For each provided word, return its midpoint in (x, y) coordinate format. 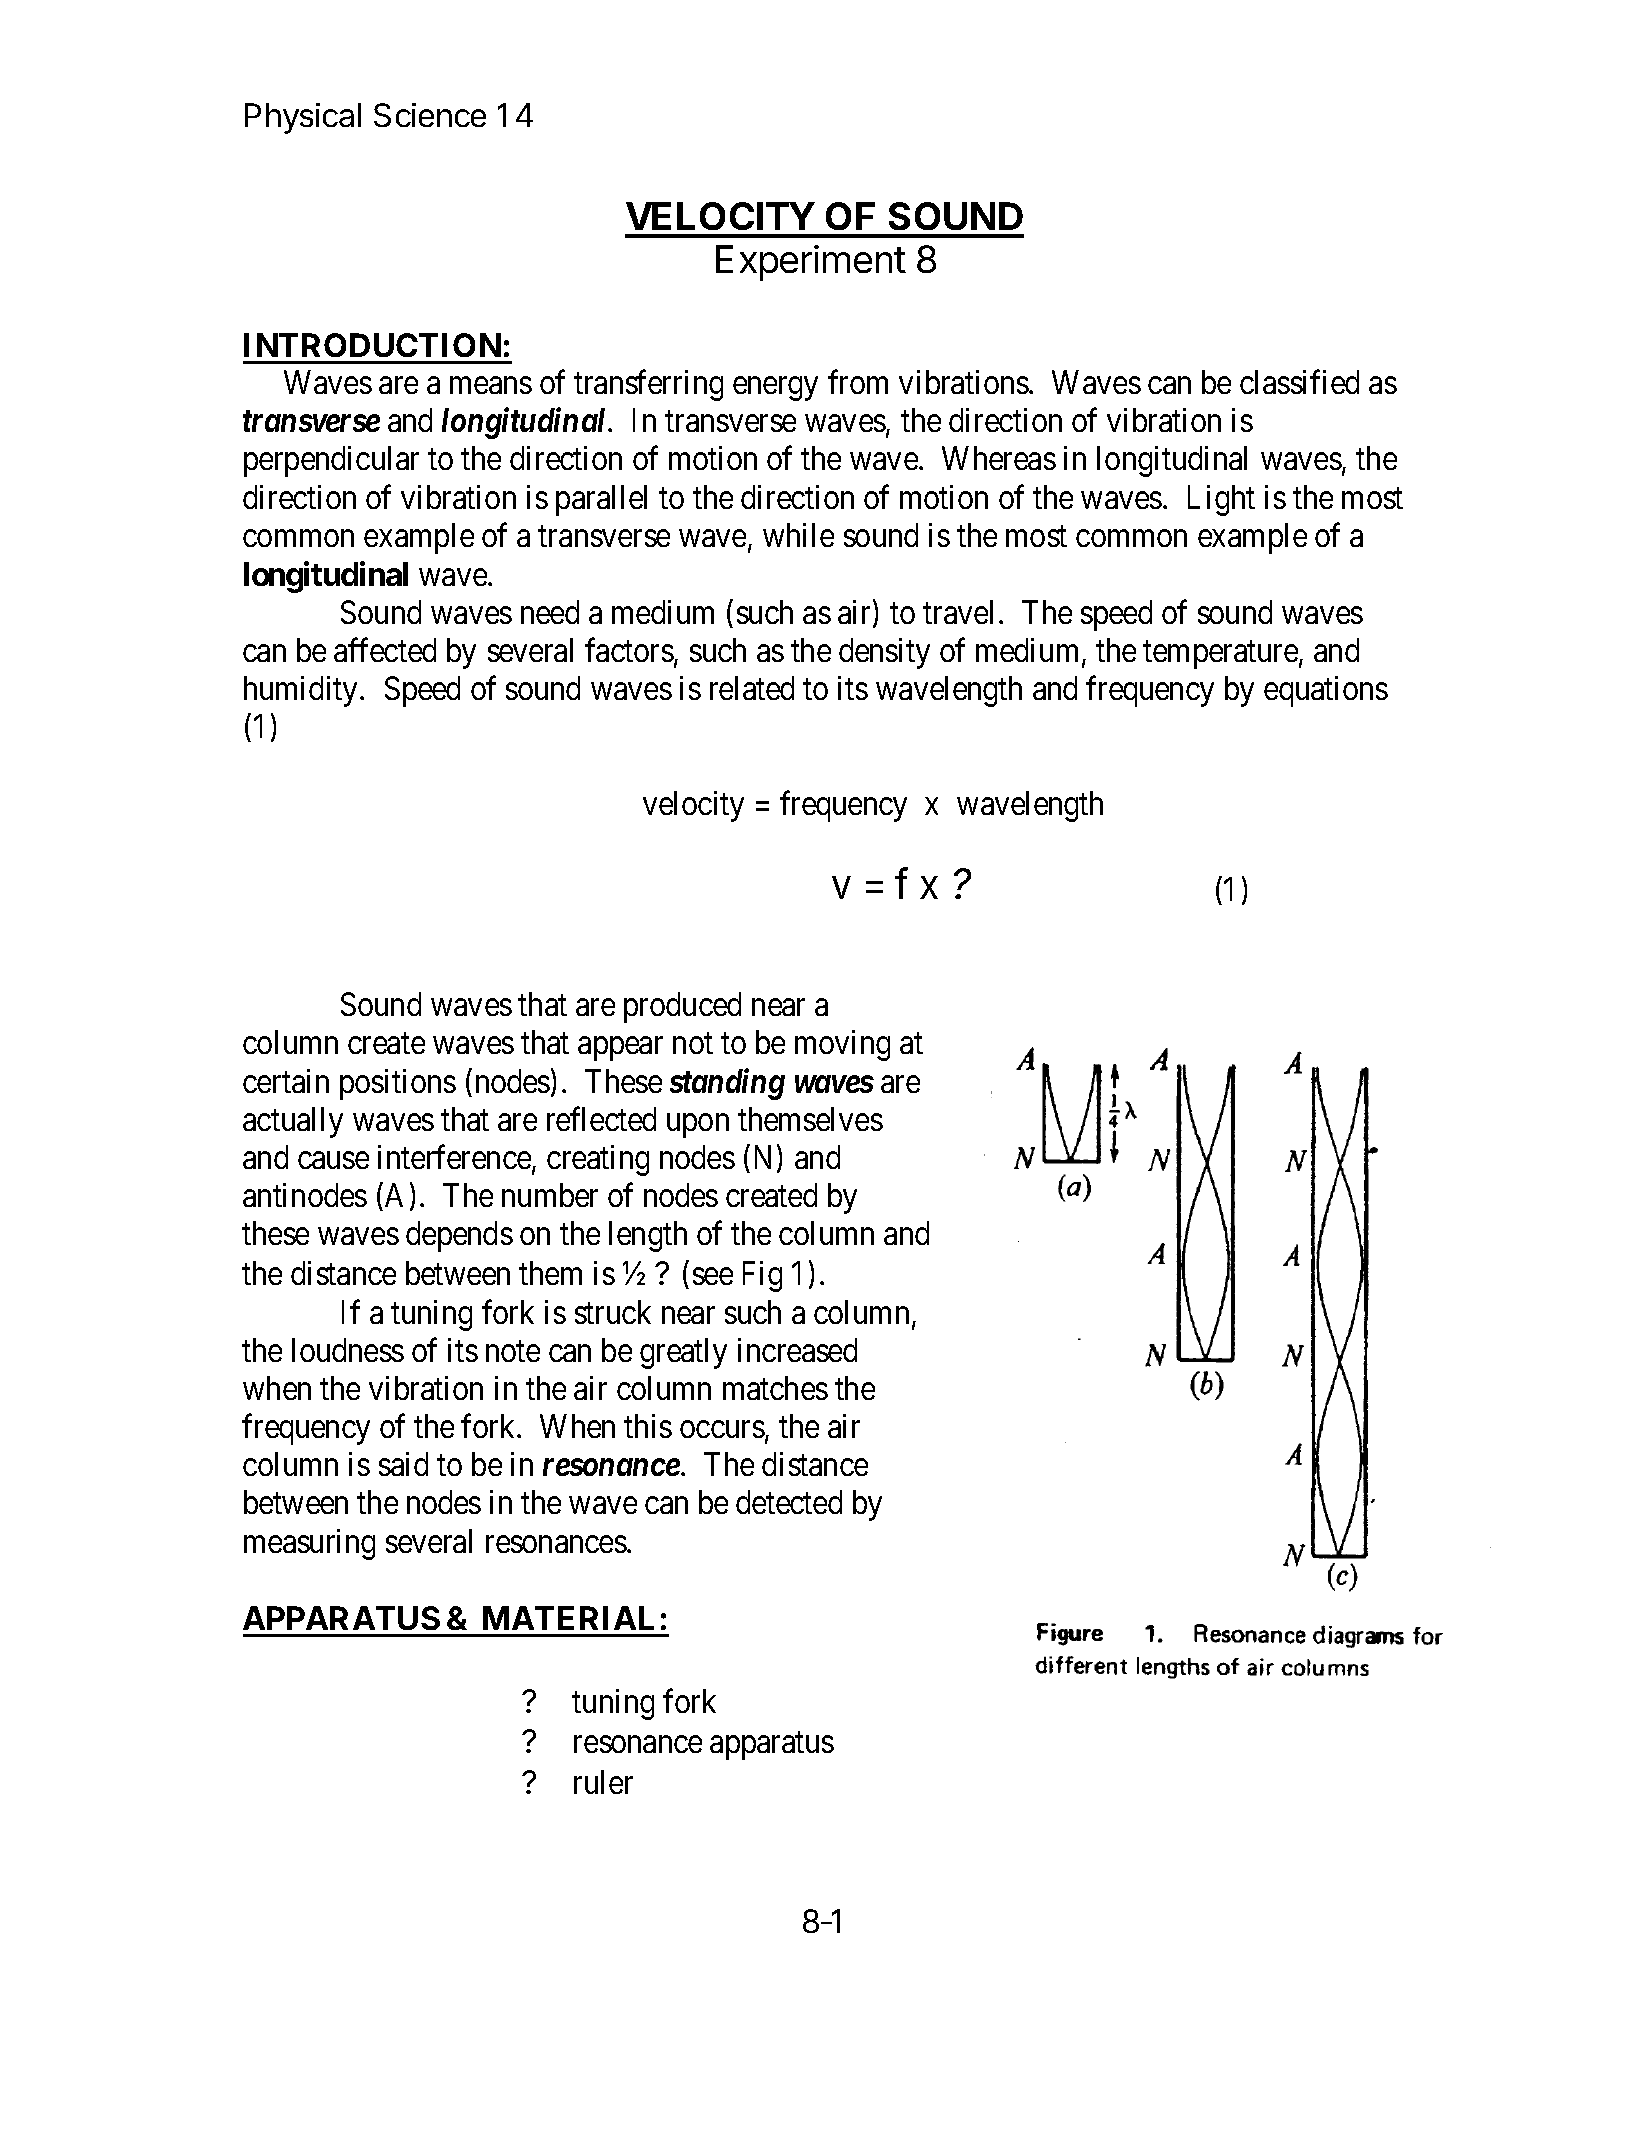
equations (1326, 691)
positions (398, 1084)
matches (775, 1388)
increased (797, 1350)
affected (385, 650)
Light (1221, 500)
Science (430, 115)
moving (842, 1045)
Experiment (811, 263)
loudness (348, 1350)
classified (1299, 382)
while (798, 535)
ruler (603, 1782)
